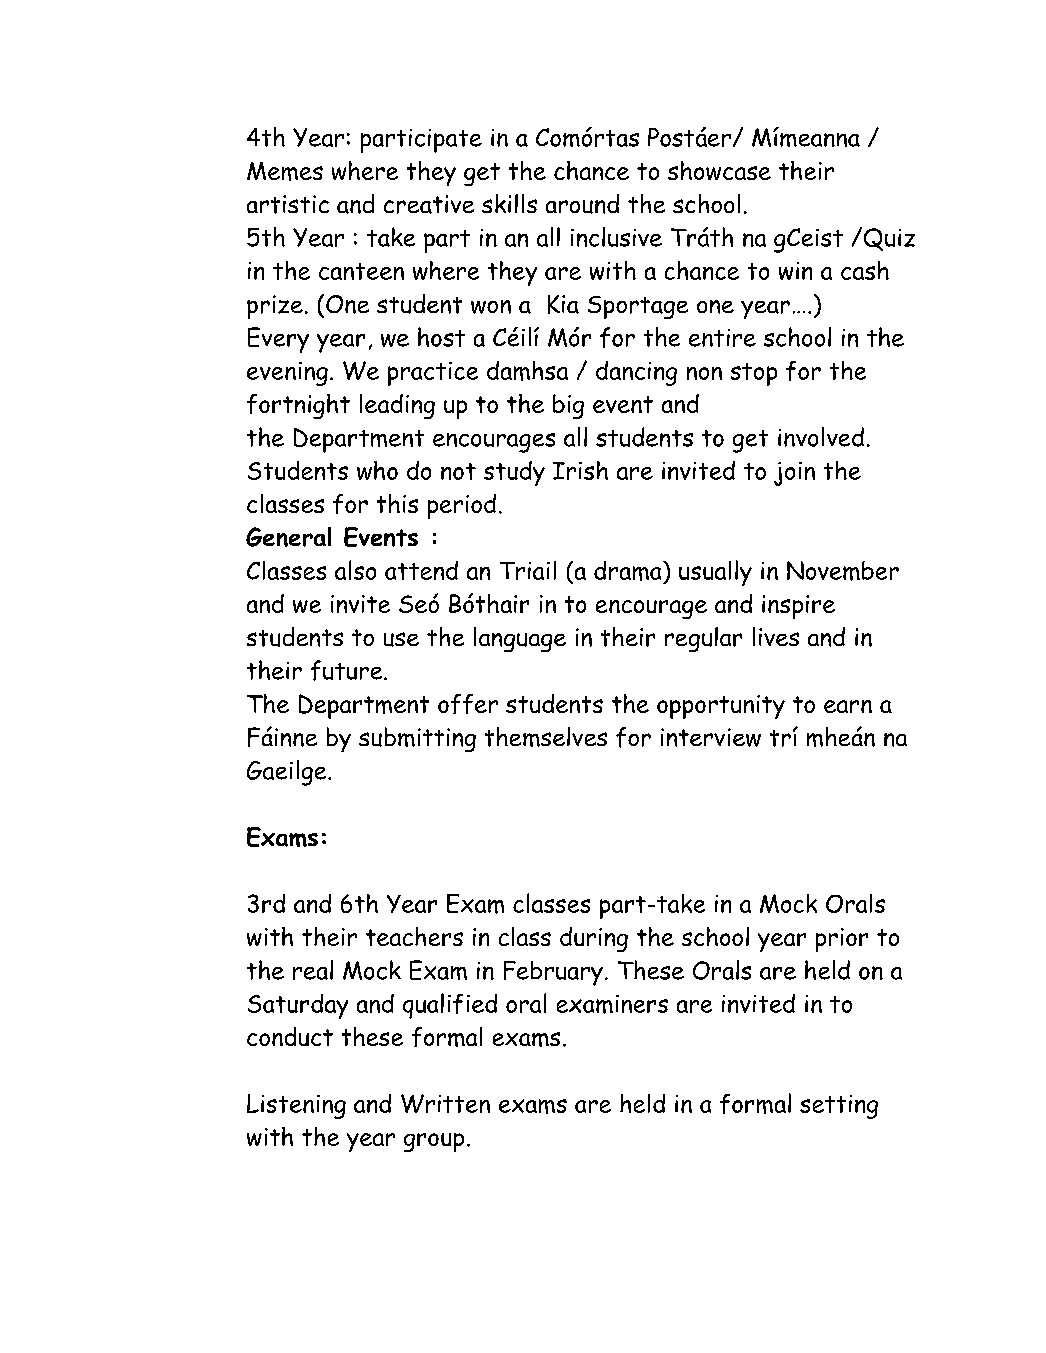 The height and width of the image is (1353, 1046). I want to click on Quiz, so click(888, 239).
